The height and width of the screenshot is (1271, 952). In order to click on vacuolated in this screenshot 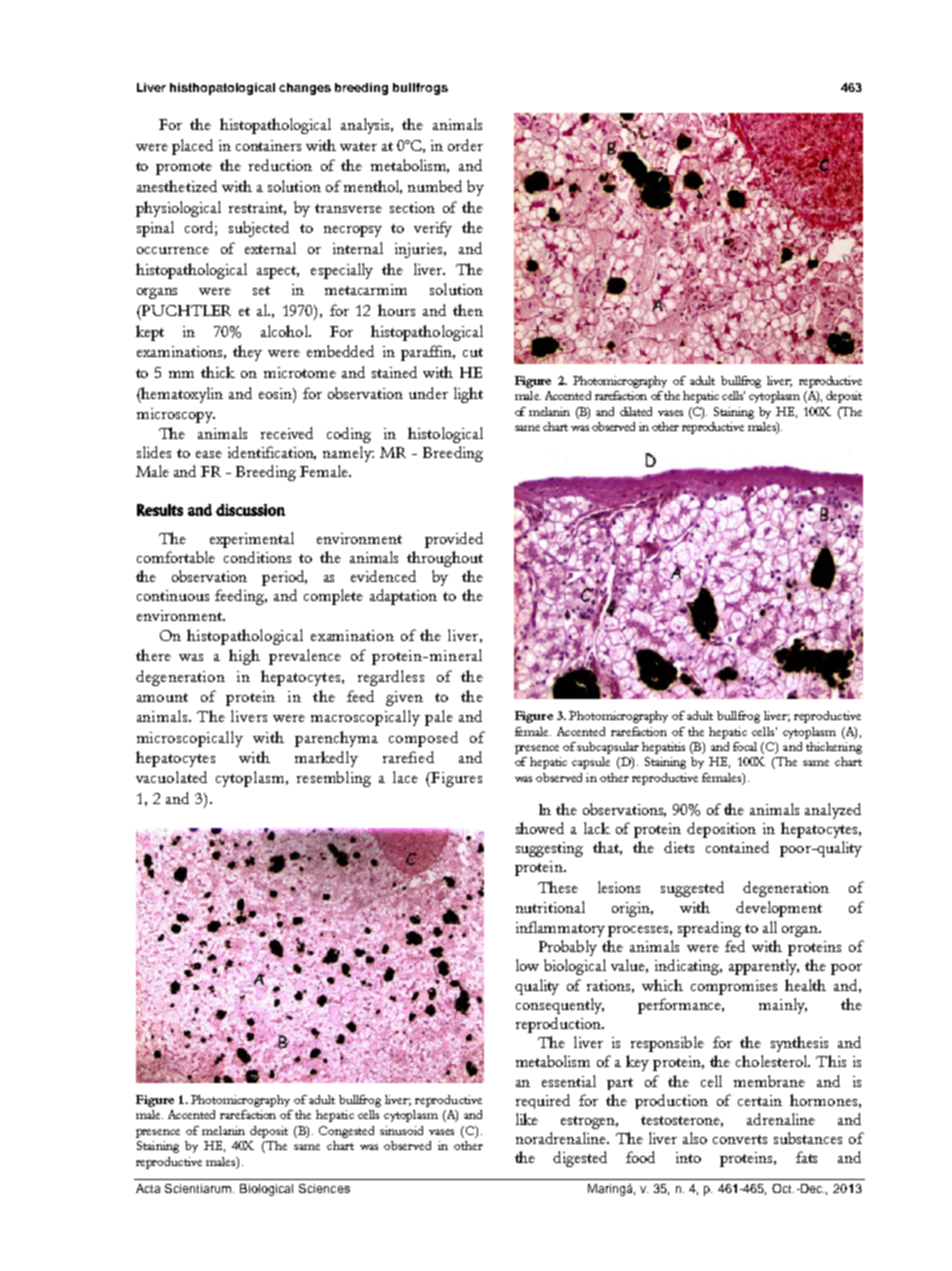, I will do `click(171, 777)`.
